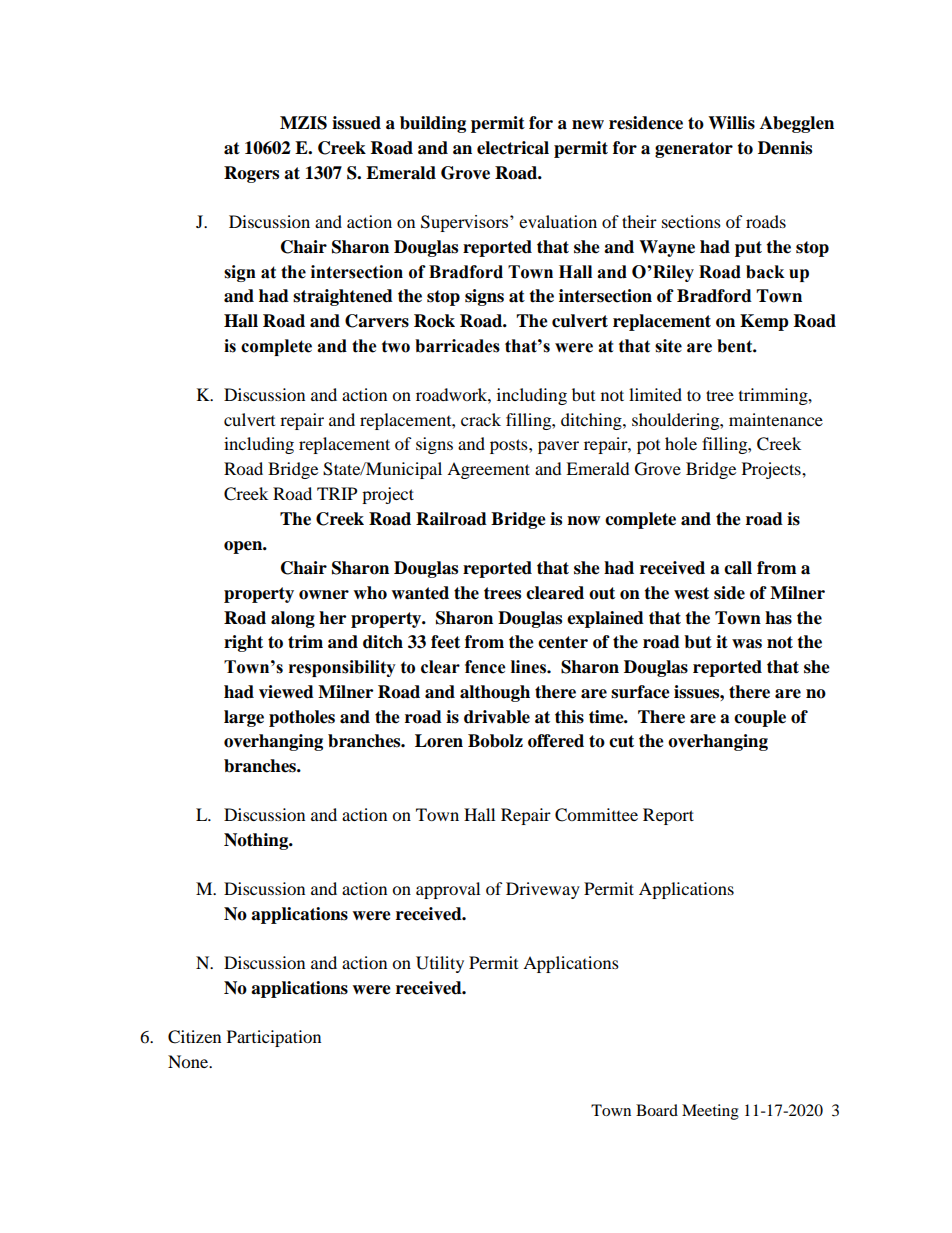  Describe the element at coordinates (440, 964) in the page. I see `Utility` at that location.
